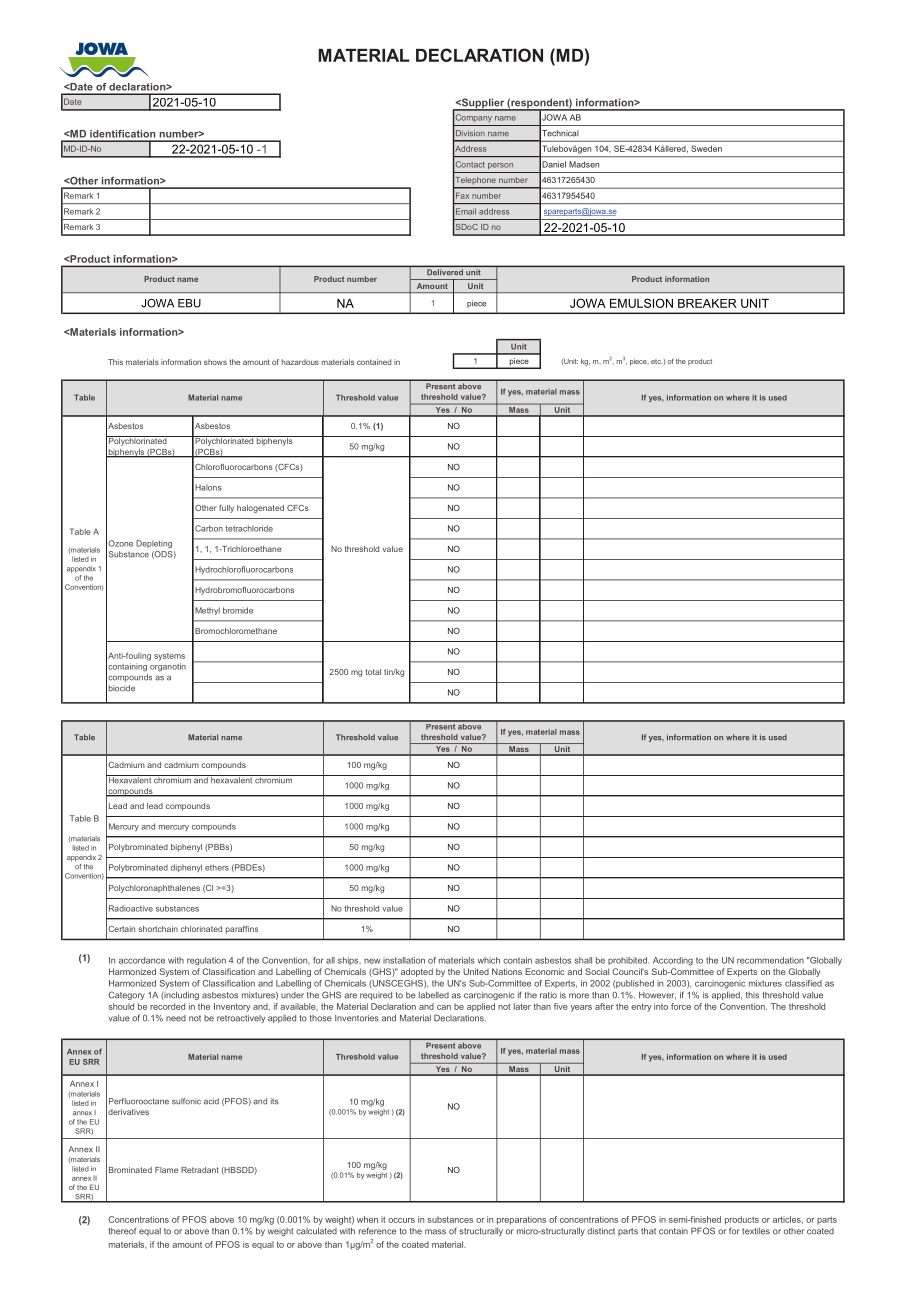 The height and width of the screenshot is (1308, 924). I want to click on person, so click(500, 166).
